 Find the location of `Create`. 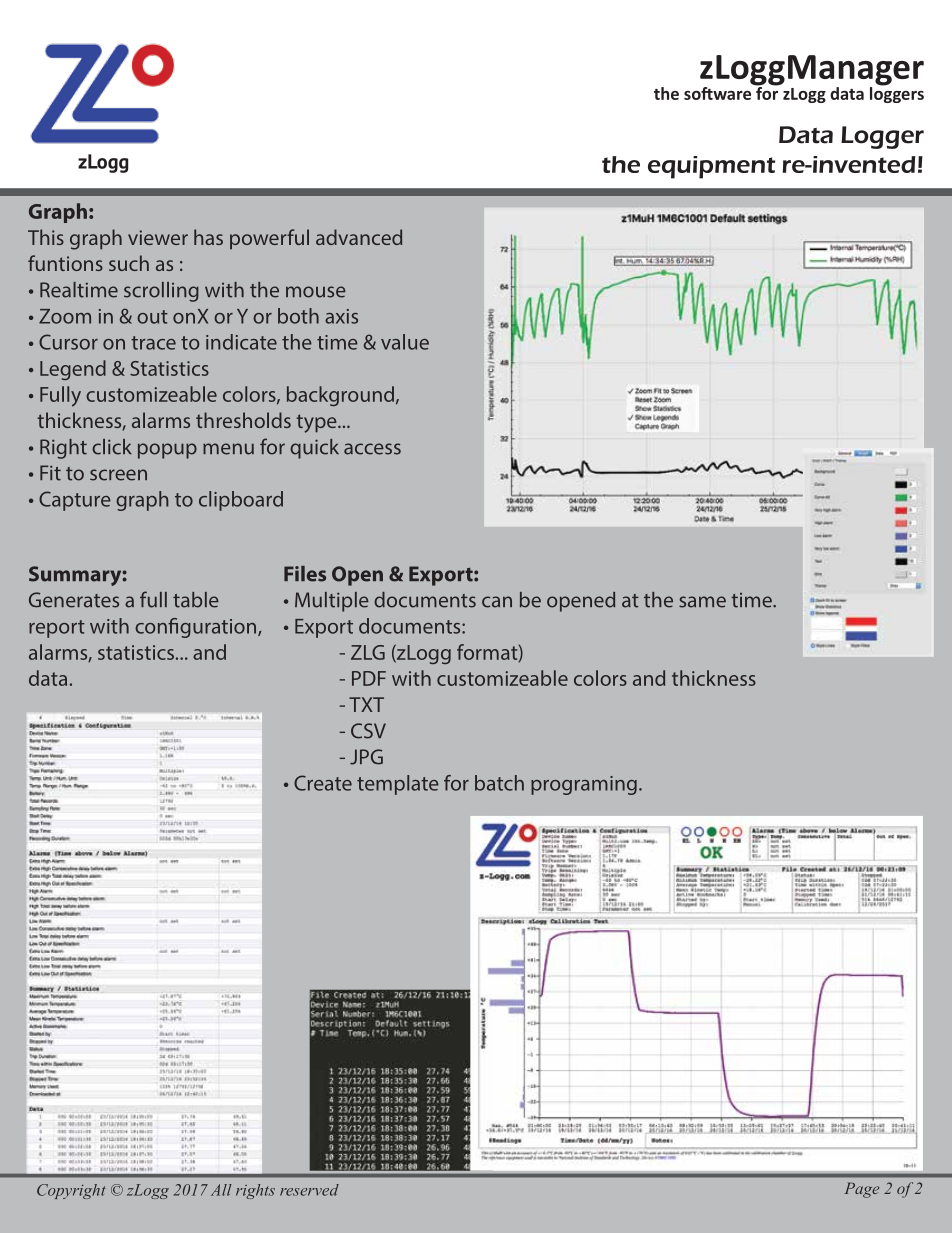

Create is located at coordinates (323, 783).
